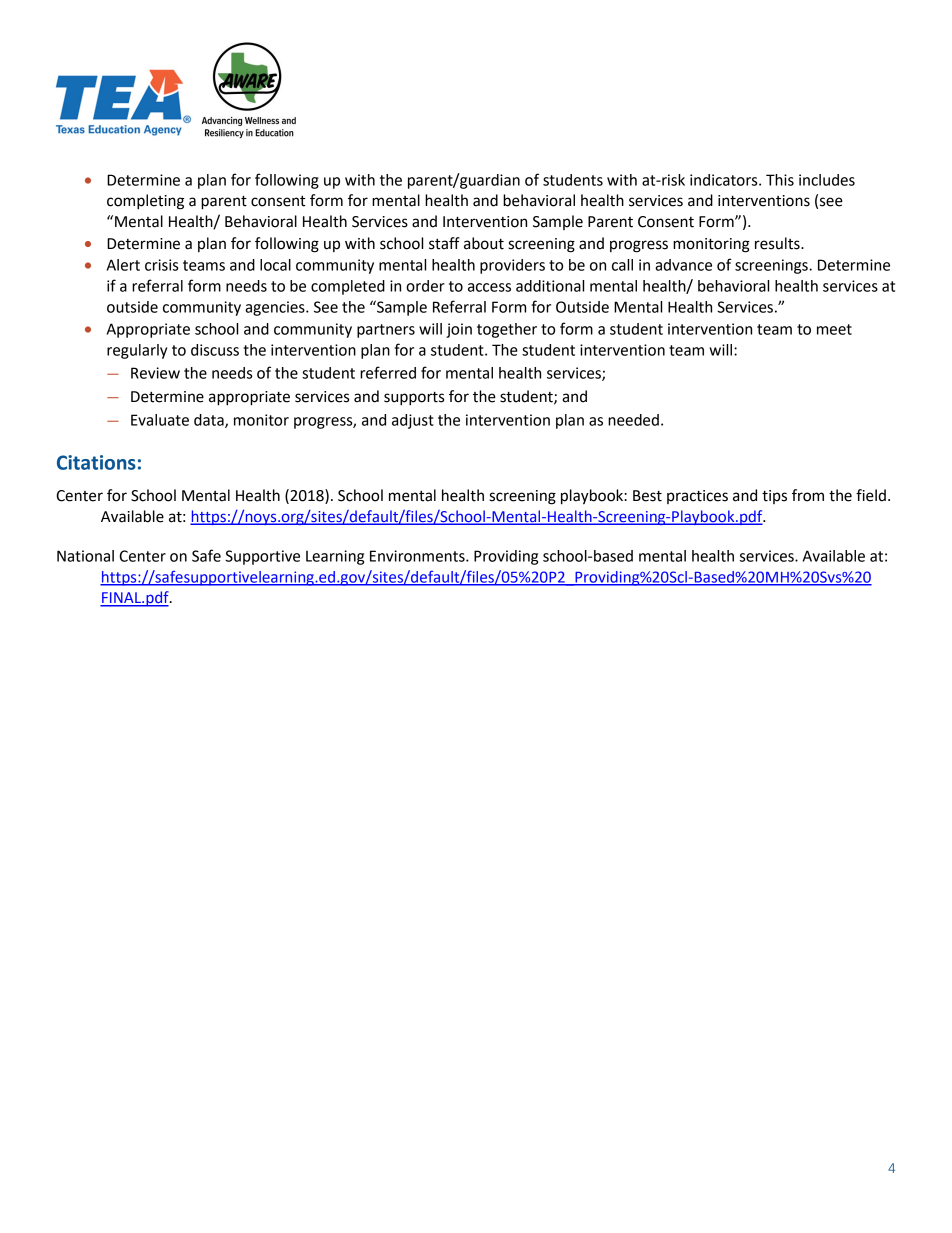  I want to click on This, so click(780, 180).
